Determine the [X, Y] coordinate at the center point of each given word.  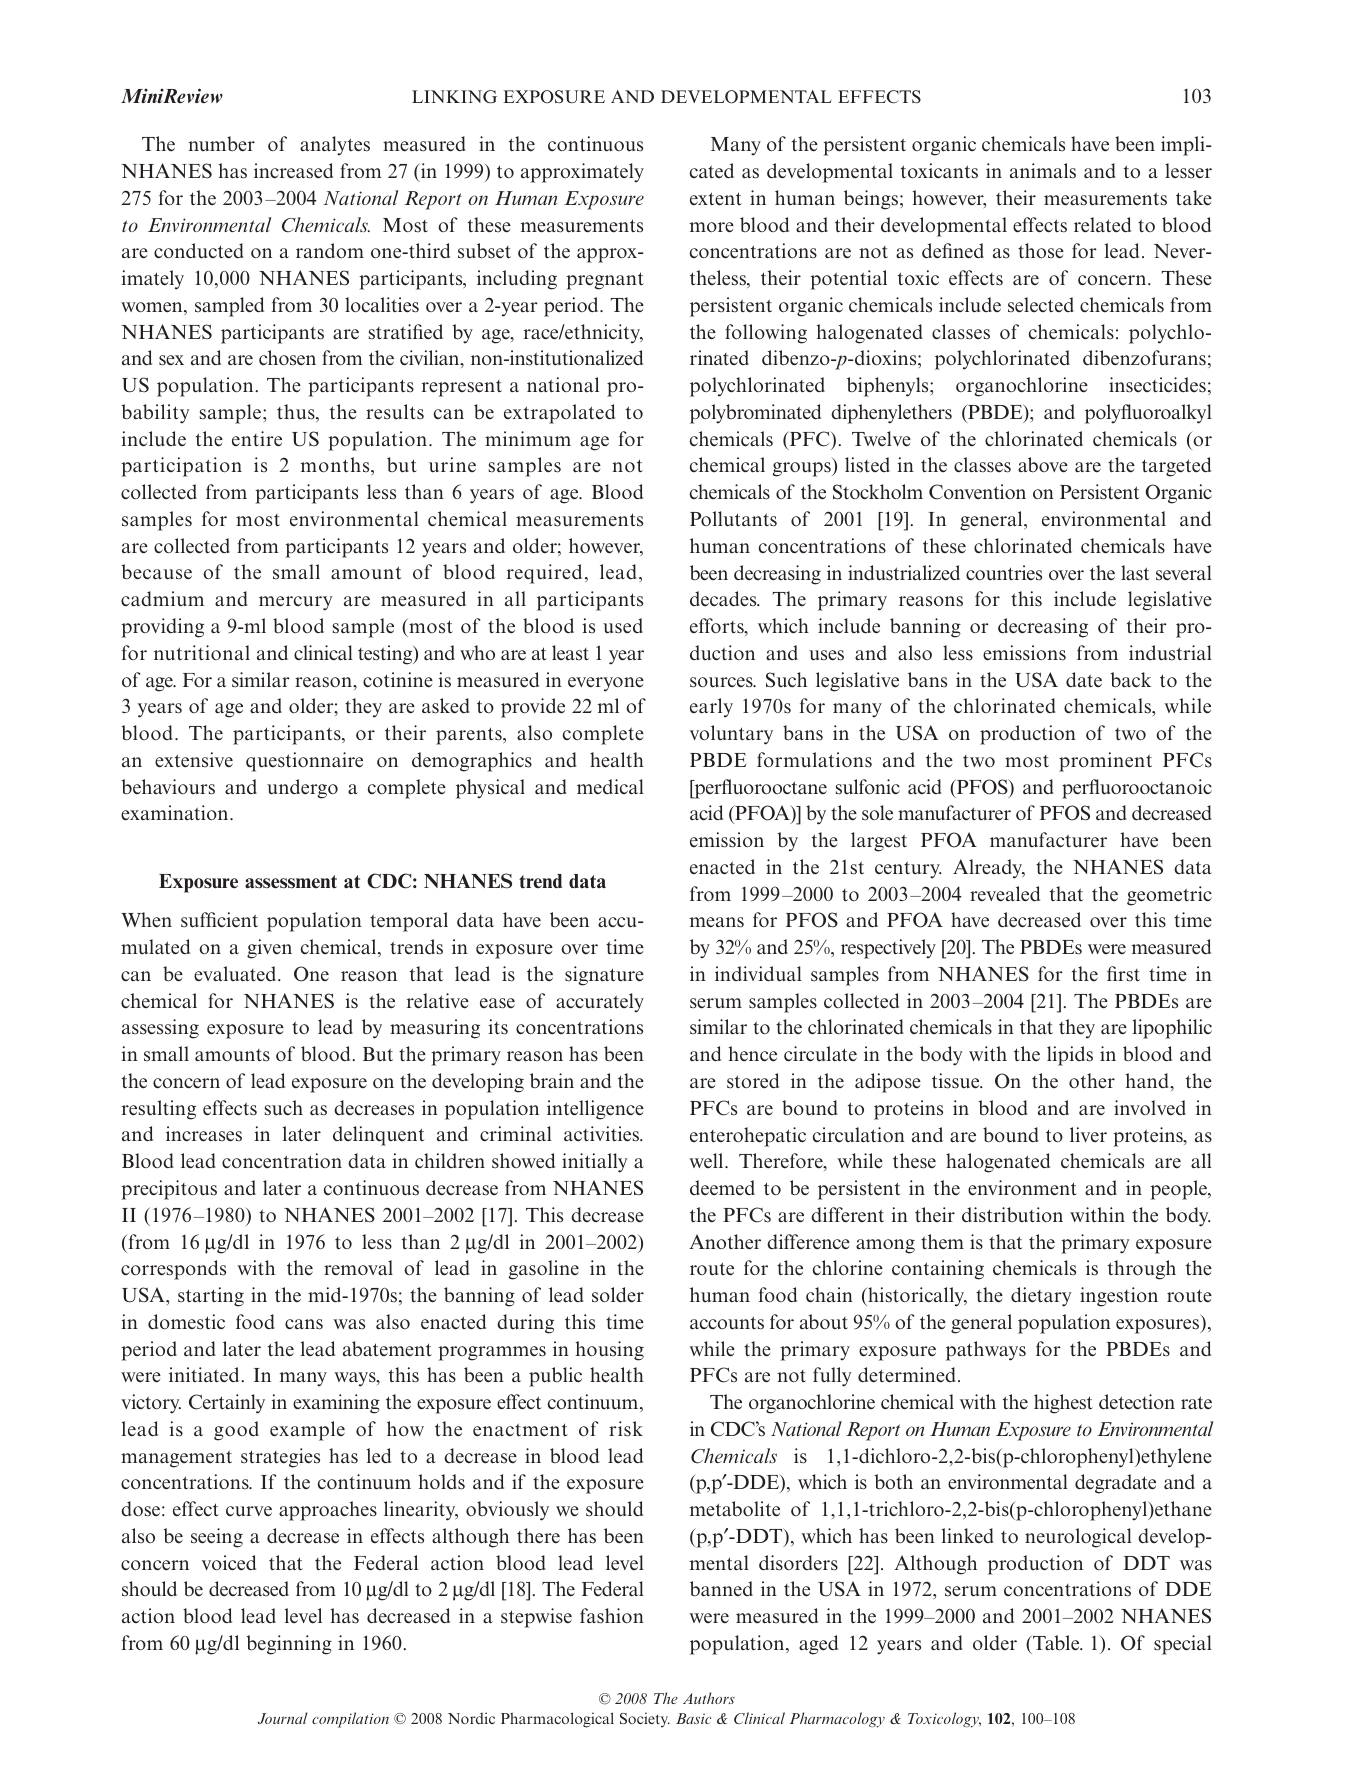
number [221, 144]
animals [1043, 170]
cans [304, 1324]
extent [716, 199]
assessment [291, 882]
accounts [727, 1323]
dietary [1041, 1297]
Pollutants [733, 519]
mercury [295, 603]
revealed [1005, 894]
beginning [289, 1645]
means [717, 922]
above [1043, 465]
